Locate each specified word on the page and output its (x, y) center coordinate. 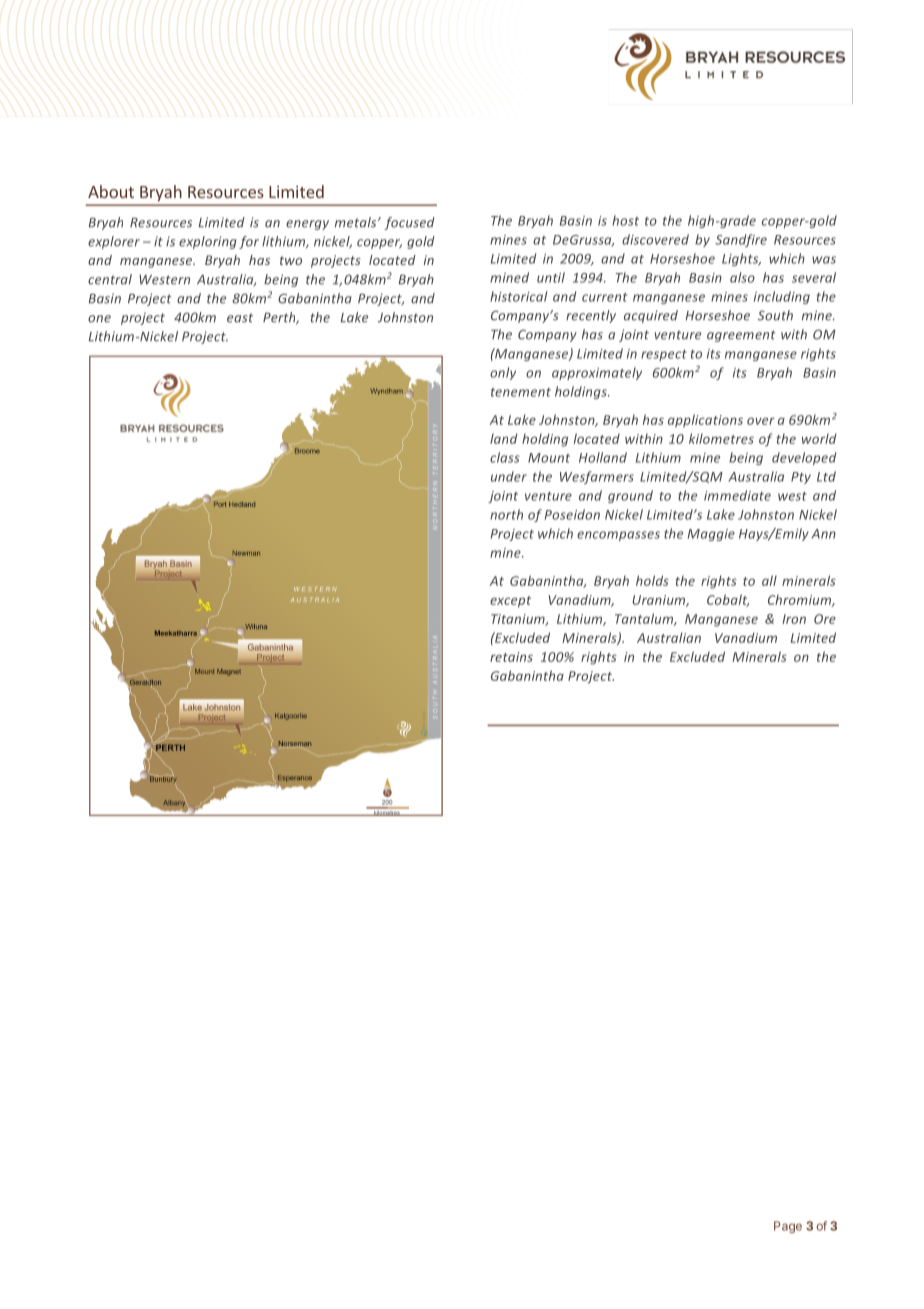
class (505, 457)
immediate (737, 495)
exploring (208, 242)
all (769, 580)
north (506, 514)
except (510, 602)
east (240, 318)
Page (788, 1227)
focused (409, 223)
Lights (741, 259)
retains (511, 657)
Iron (794, 619)
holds (652, 580)
